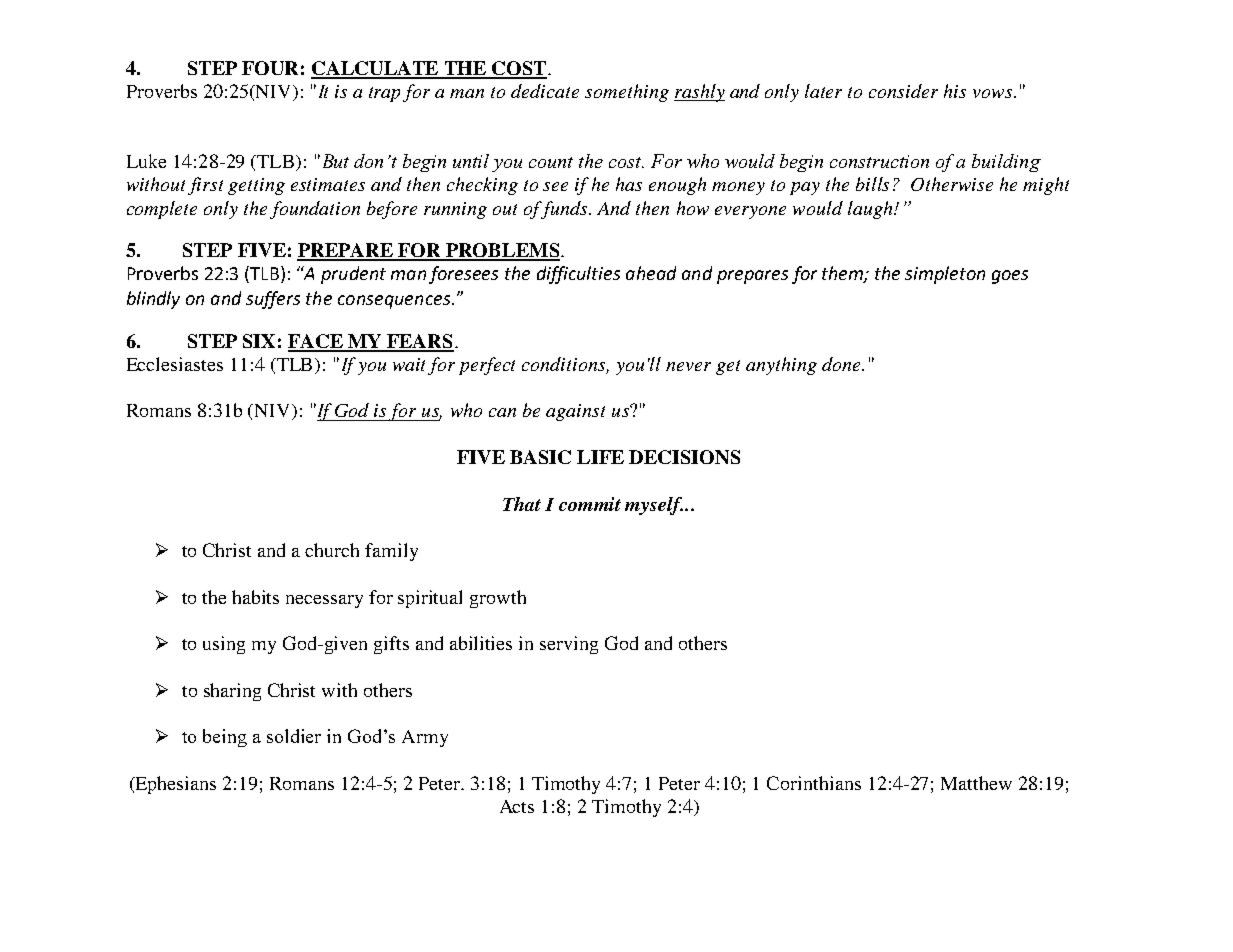 Image resolution: width=1233 pixels, height=952 pixels. I want to click on trap, so click(386, 94).
